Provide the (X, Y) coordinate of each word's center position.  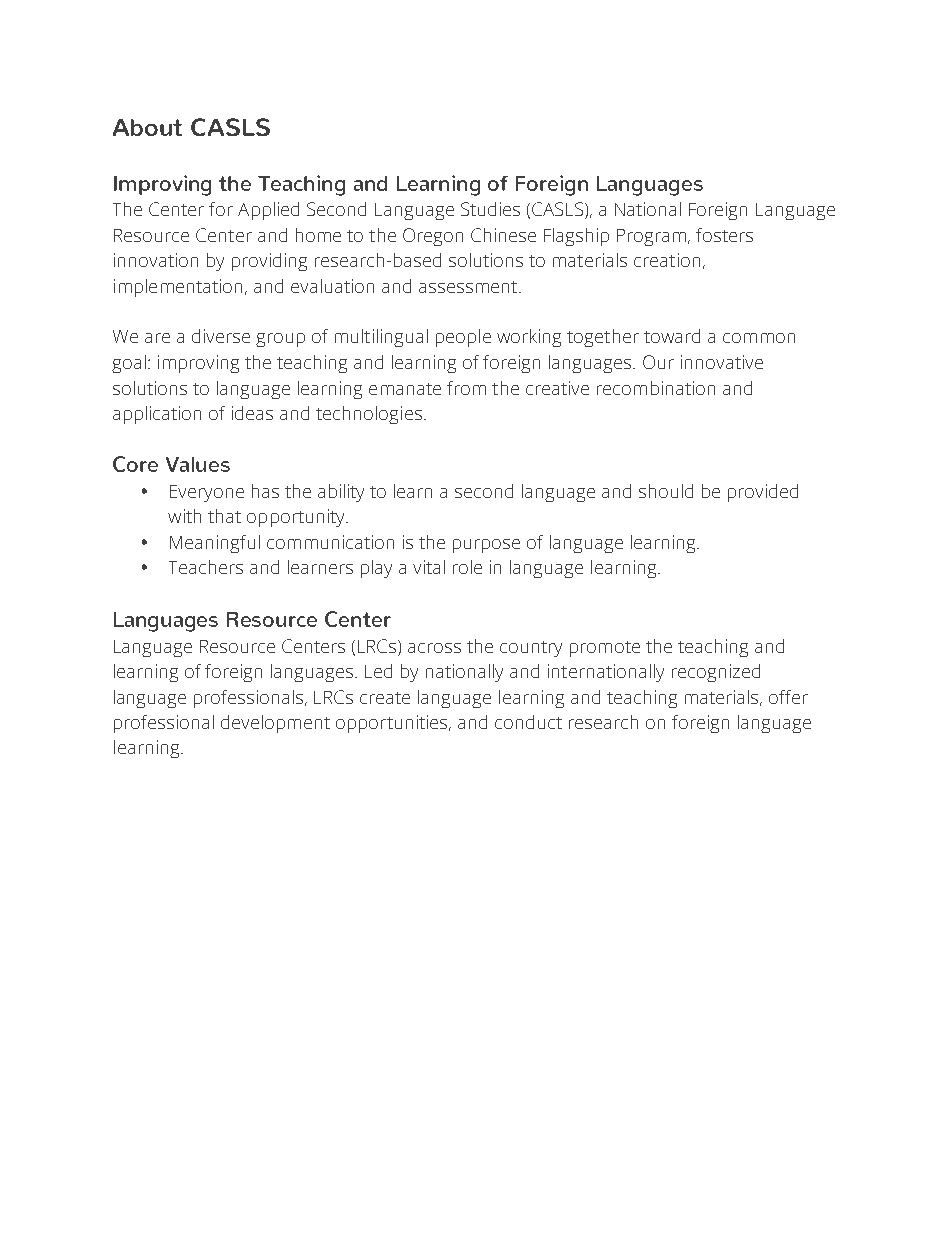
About (147, 127)
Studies (490, 209)
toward (672, 336)
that (224, 516)
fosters (724, 235)
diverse (221, 336)
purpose (486, 546)
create (385, 698)
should (666, 491)
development (275, 724)
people (463, 338)
